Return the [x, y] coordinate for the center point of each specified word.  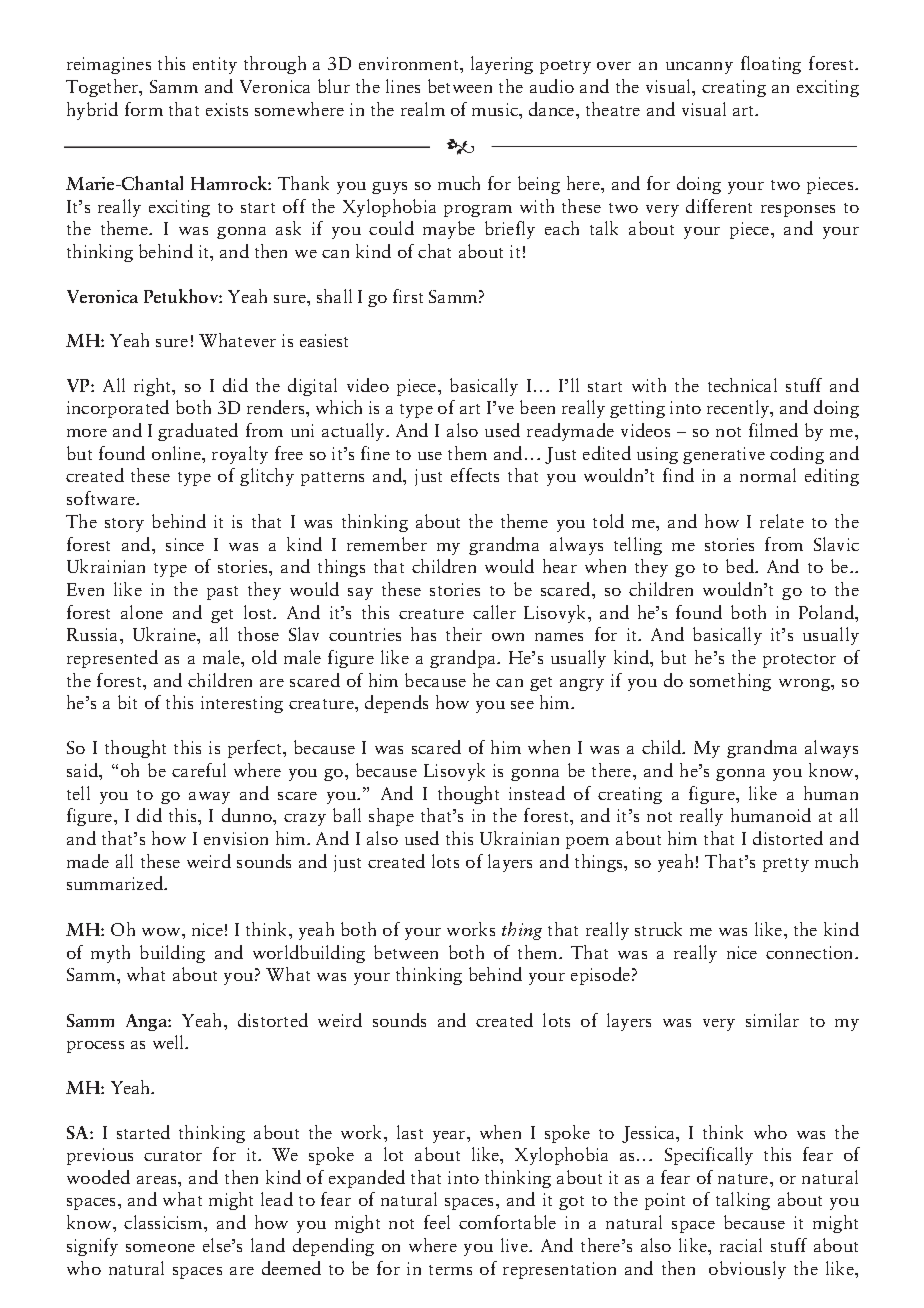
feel [437, 1222]
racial [741, 1245]
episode [600, 976]
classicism [164, 1222]
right [154, 387]
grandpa [464, 659]
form [144, 109]
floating [771, 65]
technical [742, 385]
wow [162, 932]
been [537, 407]
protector [799, 661]
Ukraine [165, 634]
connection [811, 952]
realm [423, 109]
